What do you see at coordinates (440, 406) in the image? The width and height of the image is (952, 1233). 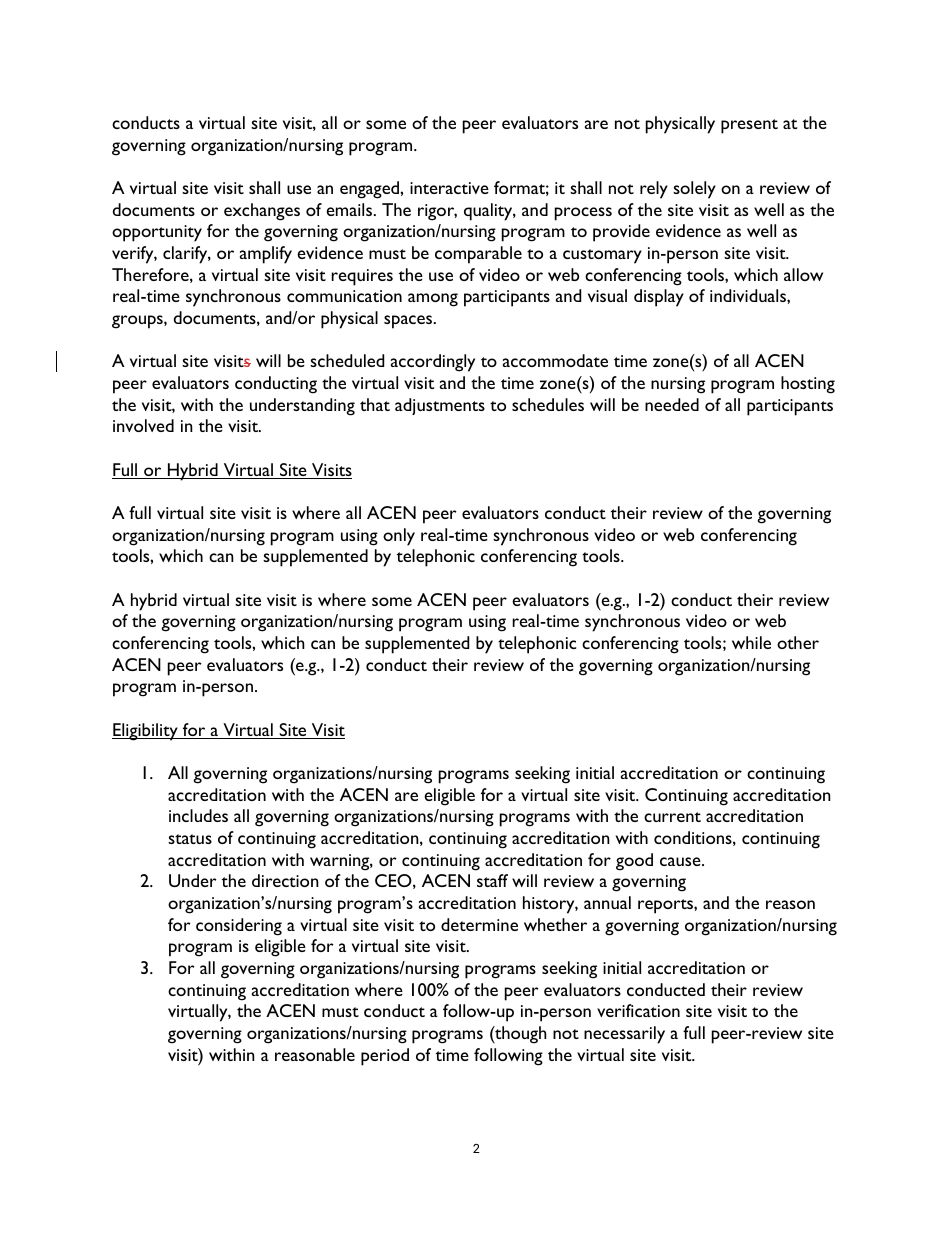 I see `adjustments` at bounding box center [440, 406].
